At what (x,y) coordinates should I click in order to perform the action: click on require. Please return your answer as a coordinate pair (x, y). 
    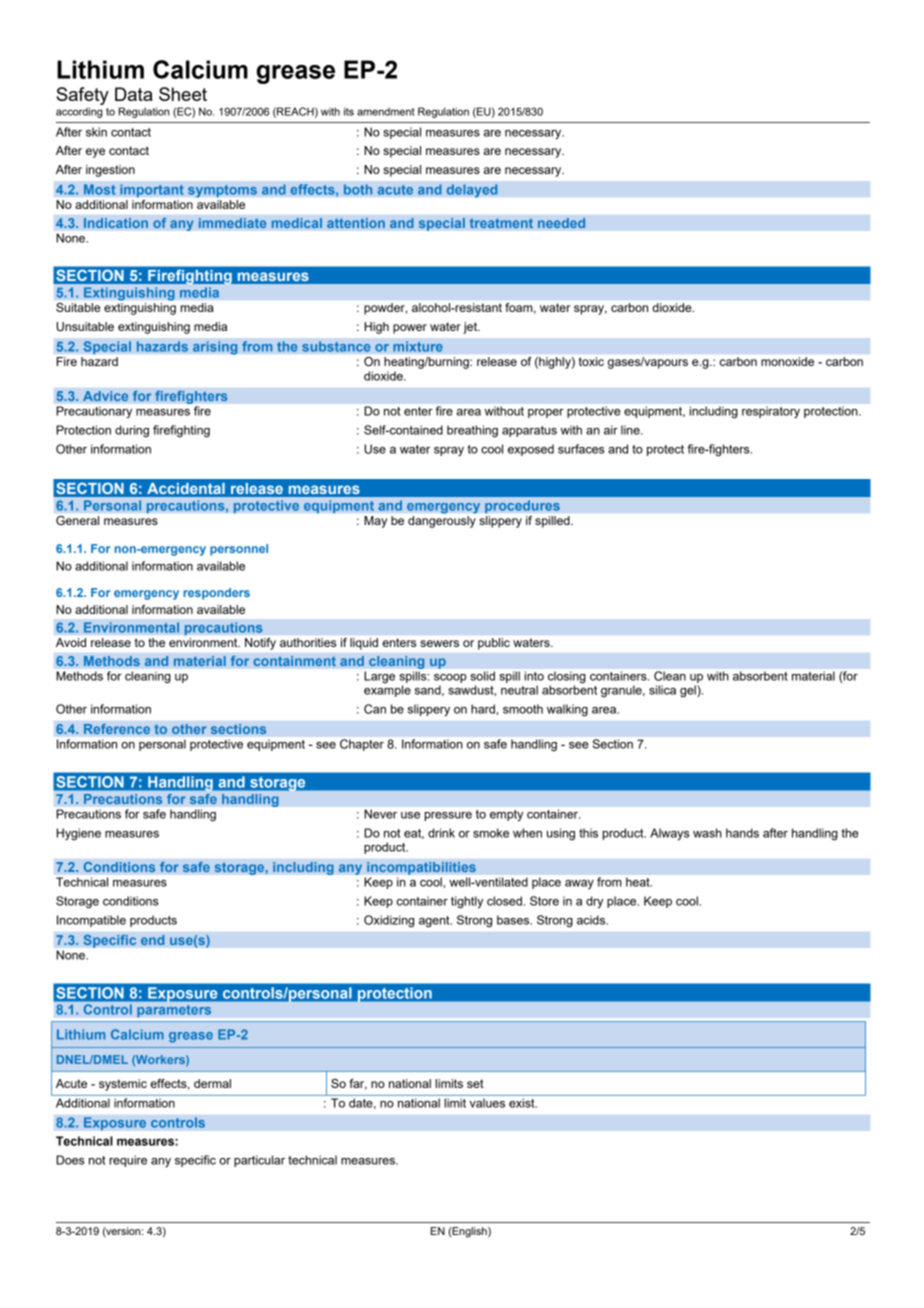
    Looking at the image, I should click on (128, 1161).
